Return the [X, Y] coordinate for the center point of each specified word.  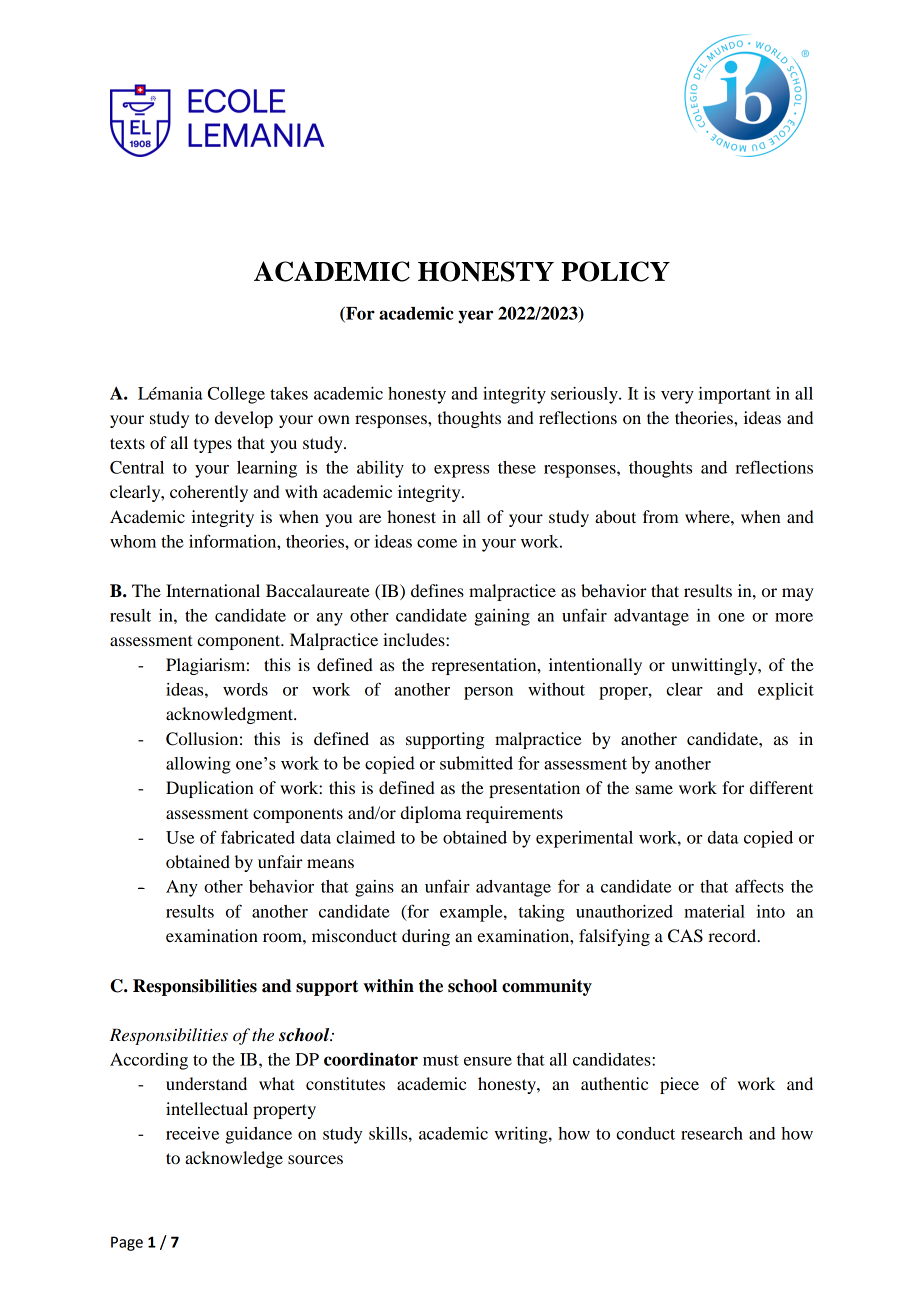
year [476, 317]
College [236, 395]
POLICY [615, 271]
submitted [476, 763]
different [781, 787]
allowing [198, 765]
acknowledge [234, 1159]
